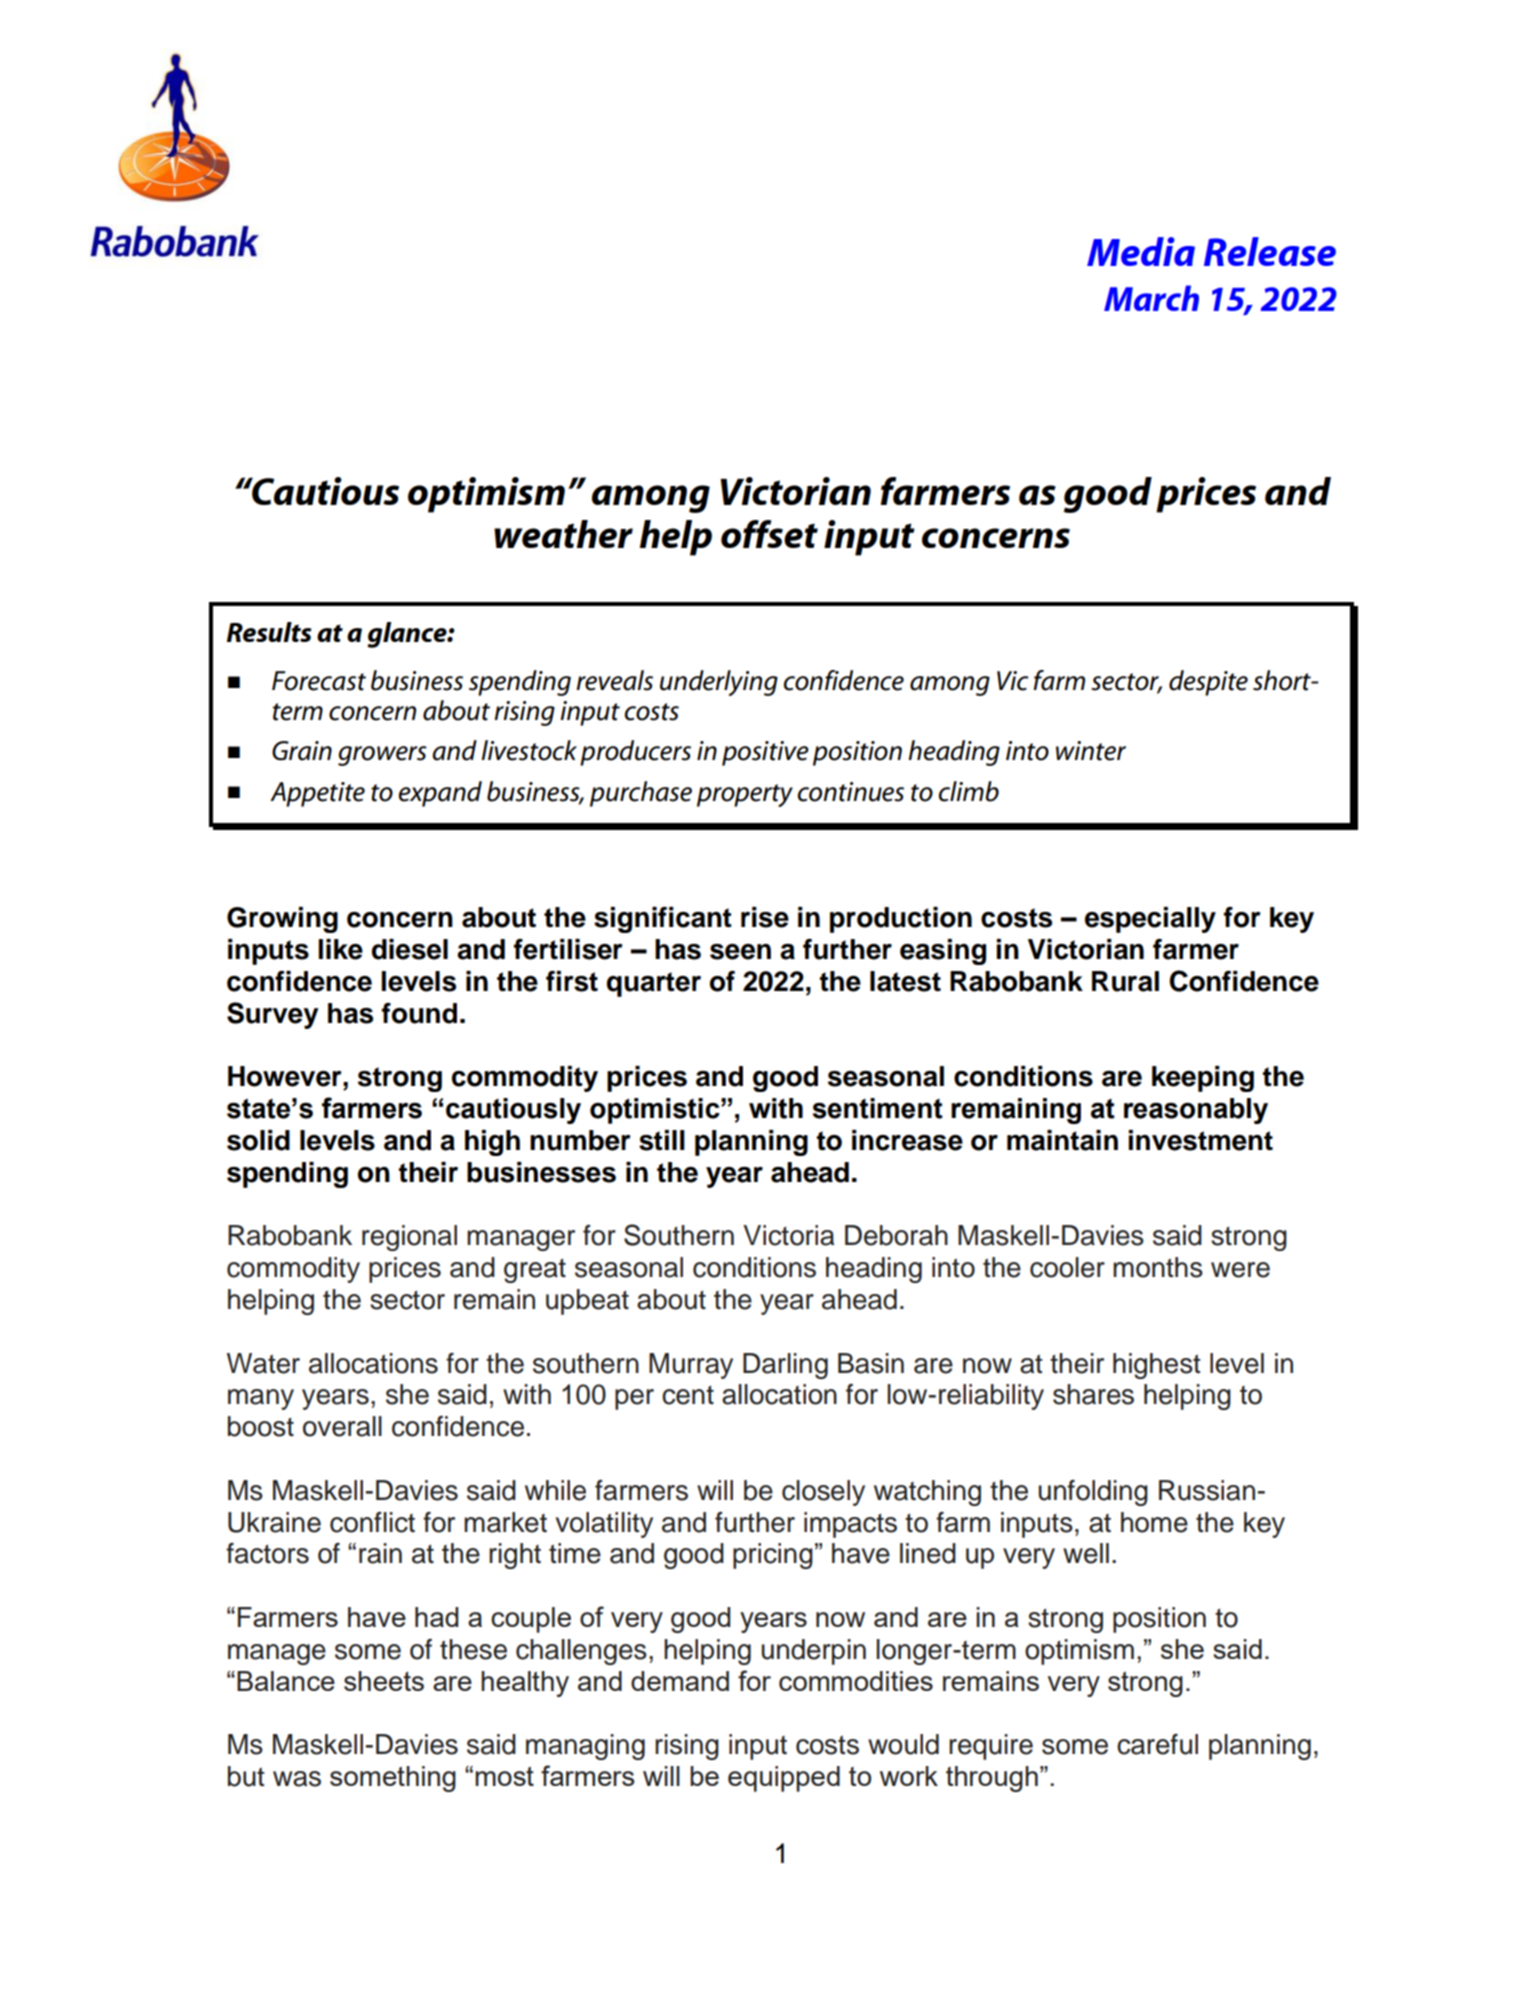 This page has height=1991, width=1539. I want to click on closely, so click(823, 1493).
